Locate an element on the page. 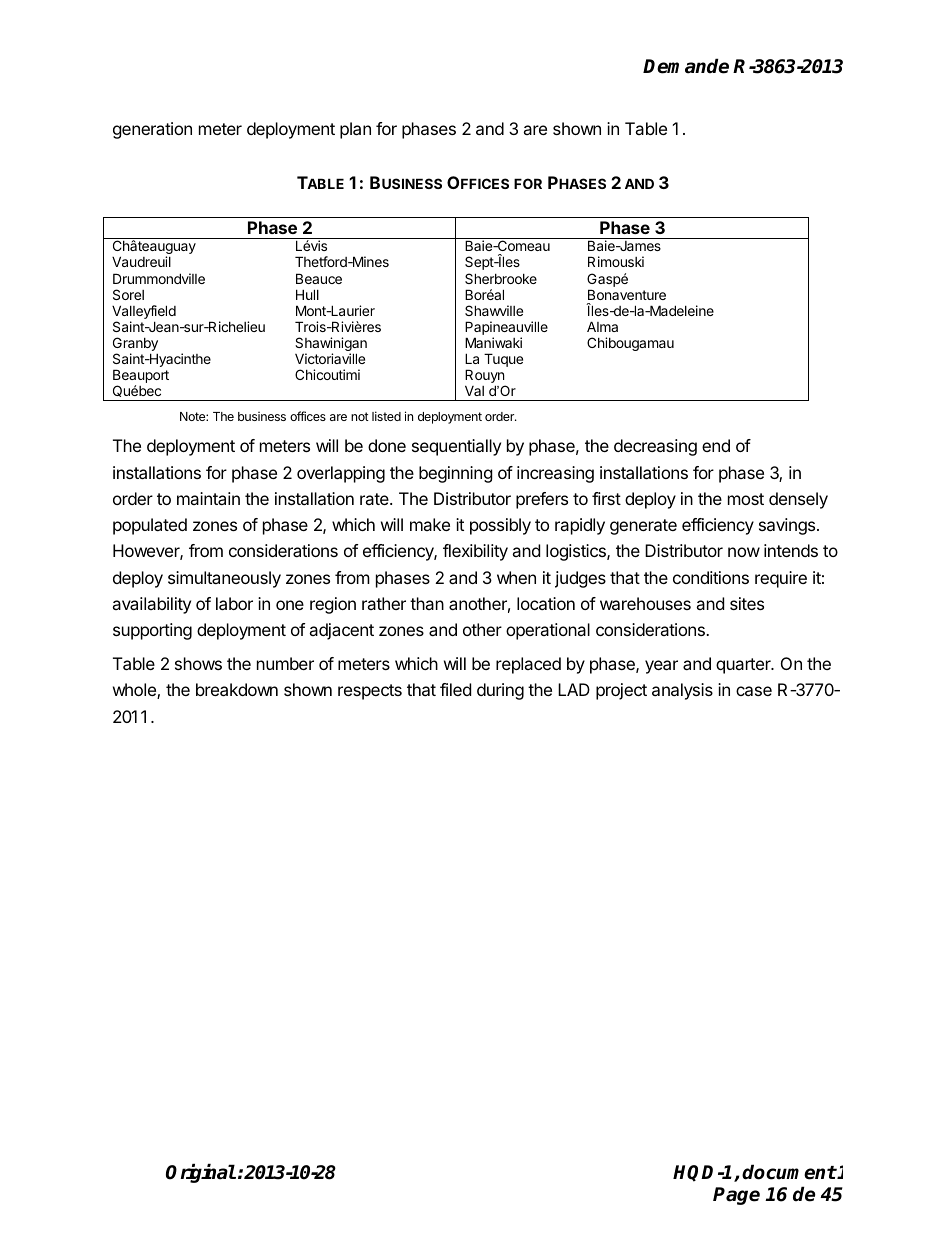 The image size is (952, 1233). Original is located at coordinates (201, 1173).
